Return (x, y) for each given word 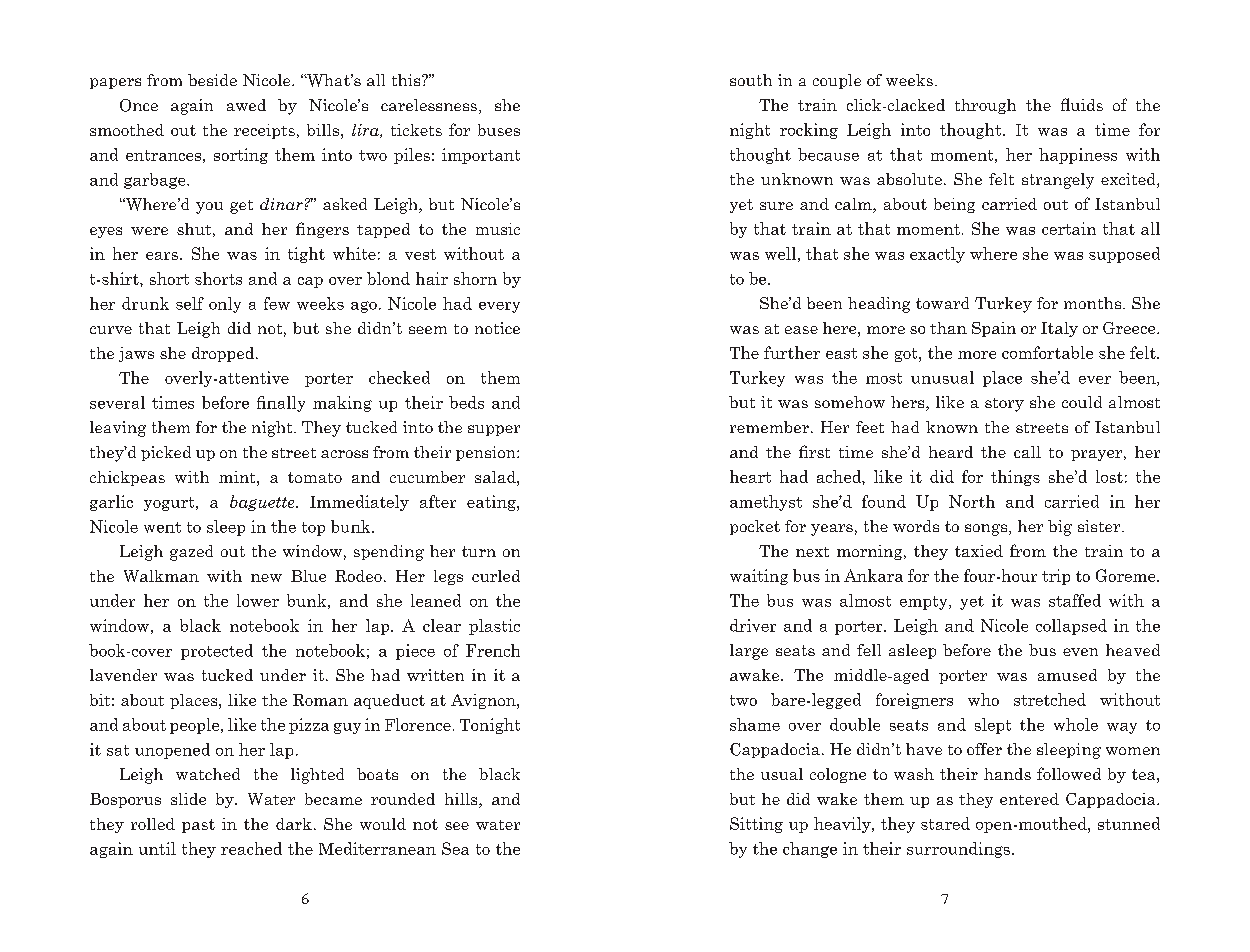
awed (246, 105)
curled (496, 576)
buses (499, 130)
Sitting (756, 825)
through (985, 106)
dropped (224, 354)
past (198, 826)
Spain (994, 329)
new (266, 578)
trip (1056, 577)
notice (497, 328)
